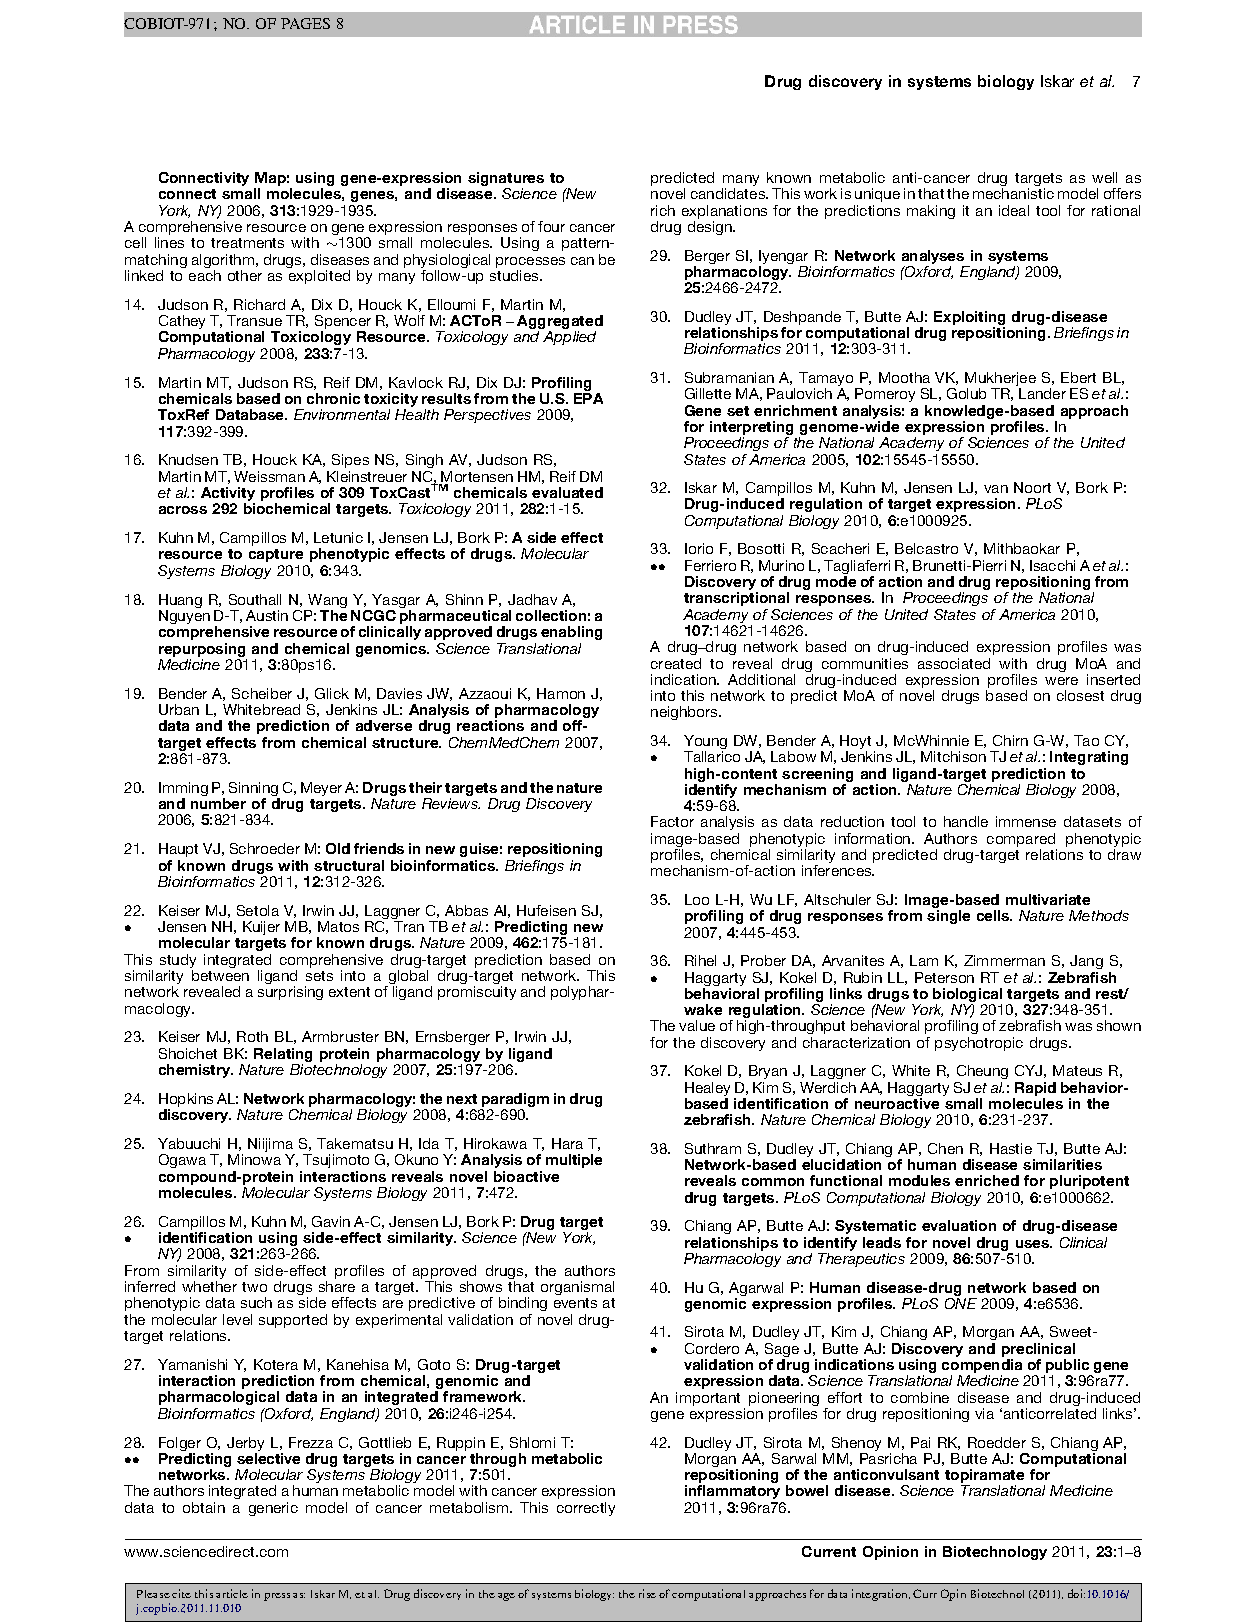  I want to click on similarities, so click(1062, 1164).
